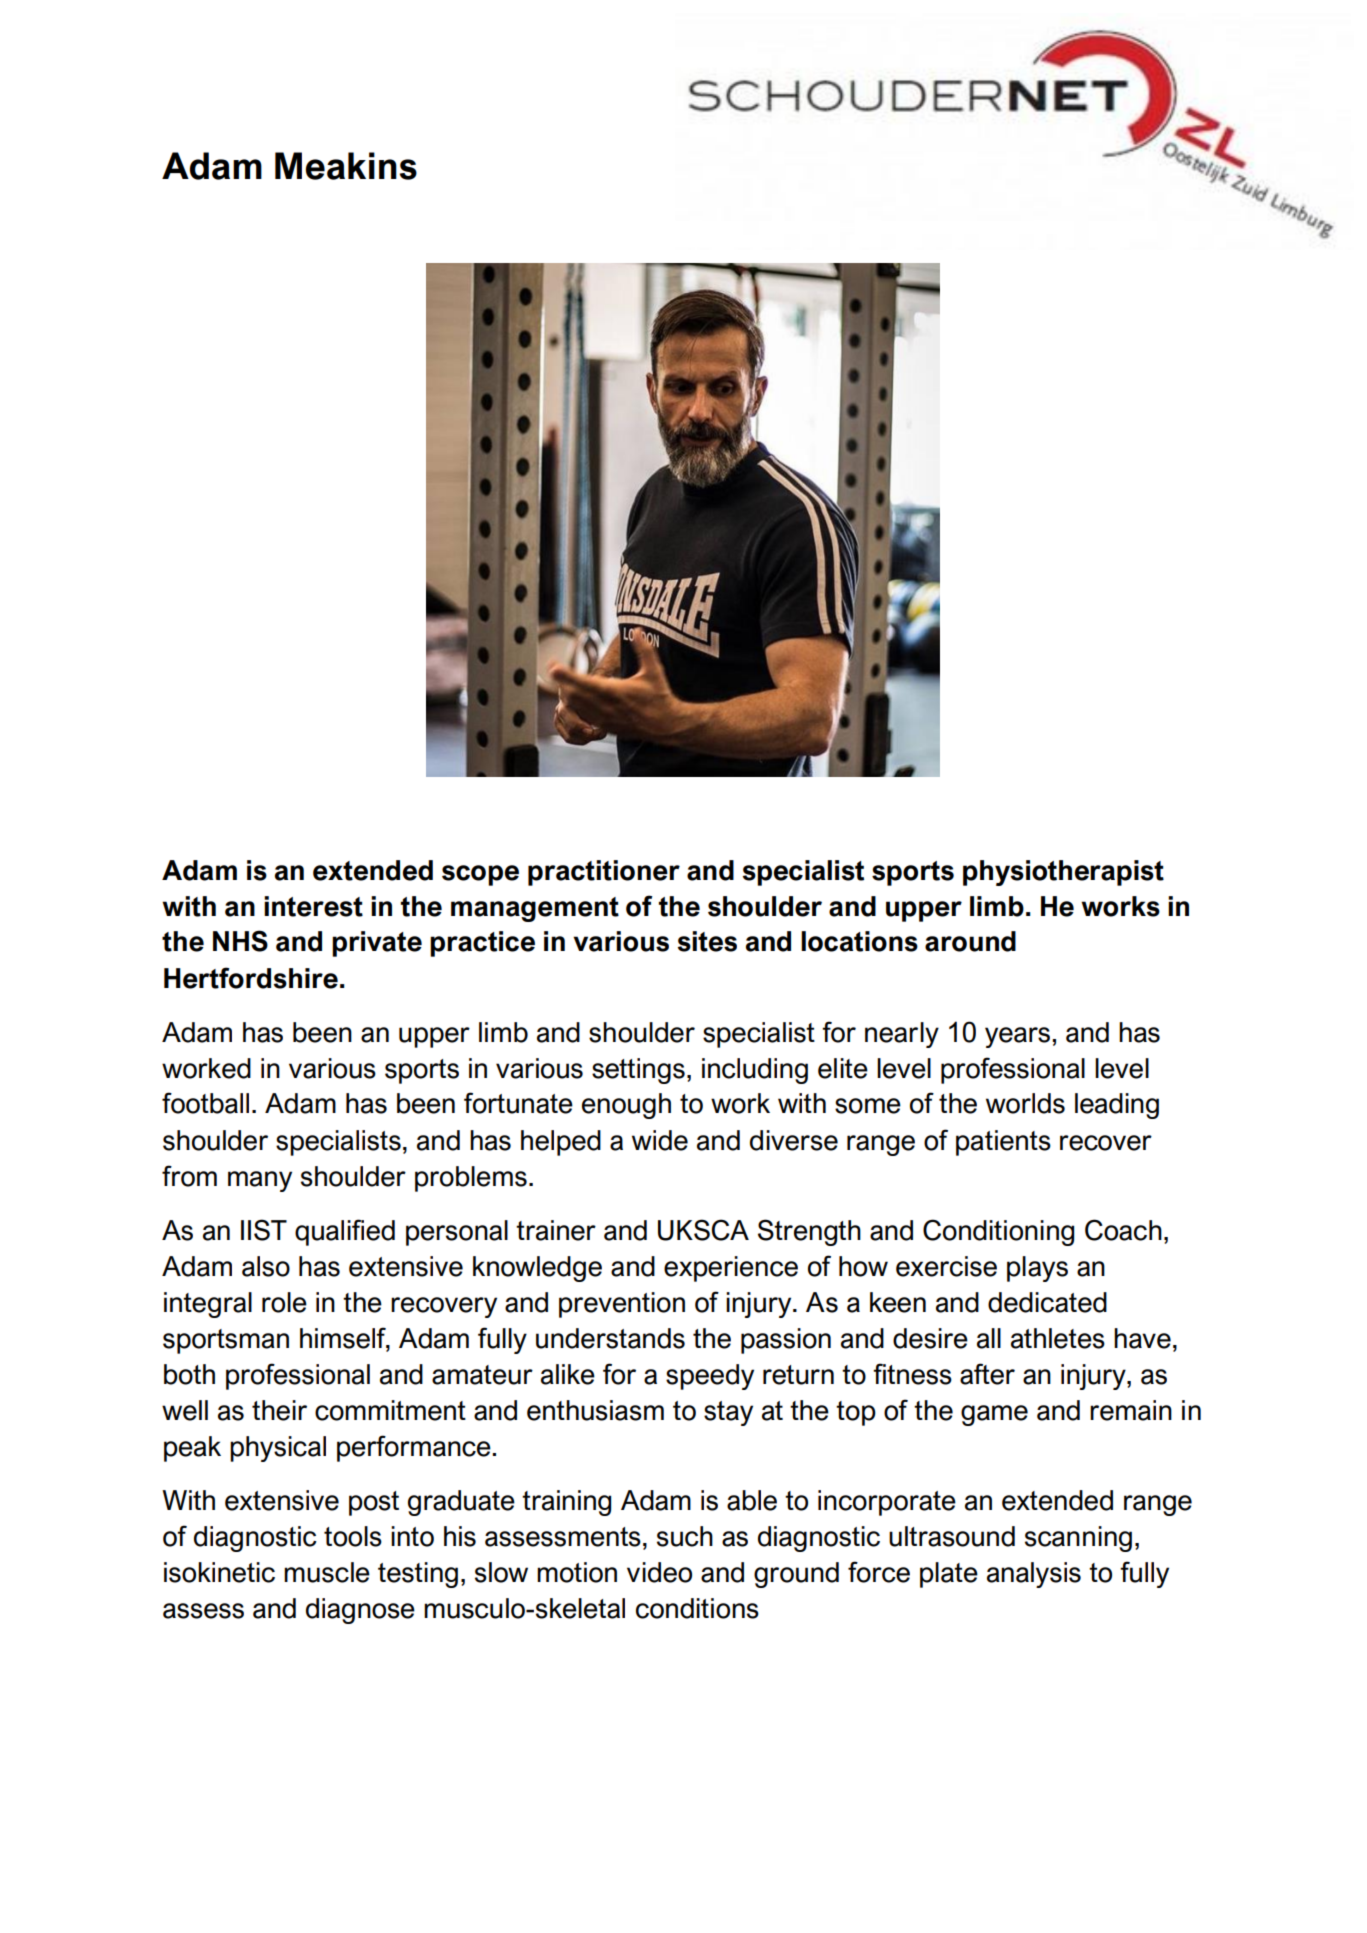  I want to click on Hertfordshire, so click(251, 978).
